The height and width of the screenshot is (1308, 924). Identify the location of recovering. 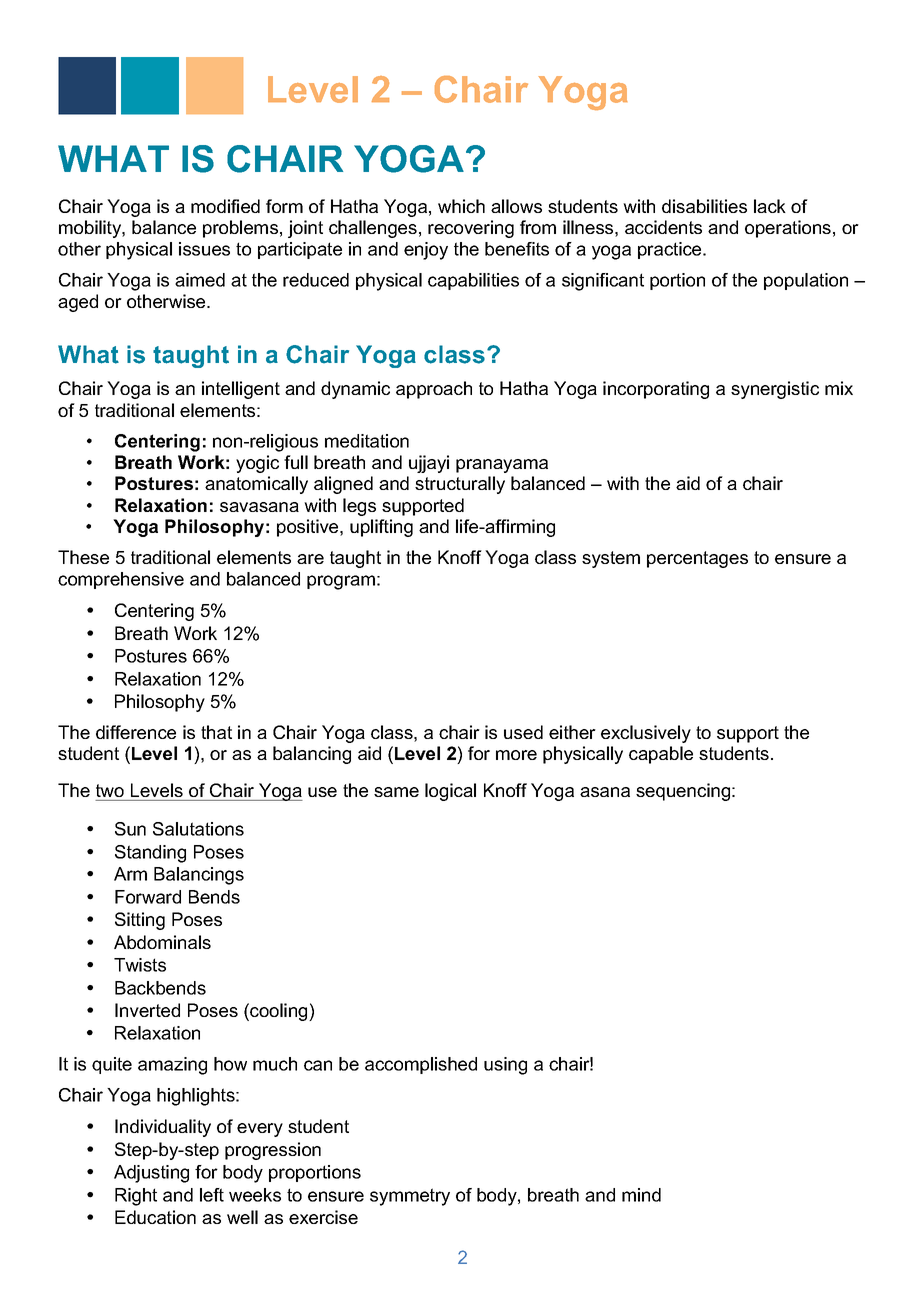
(471, 229).
